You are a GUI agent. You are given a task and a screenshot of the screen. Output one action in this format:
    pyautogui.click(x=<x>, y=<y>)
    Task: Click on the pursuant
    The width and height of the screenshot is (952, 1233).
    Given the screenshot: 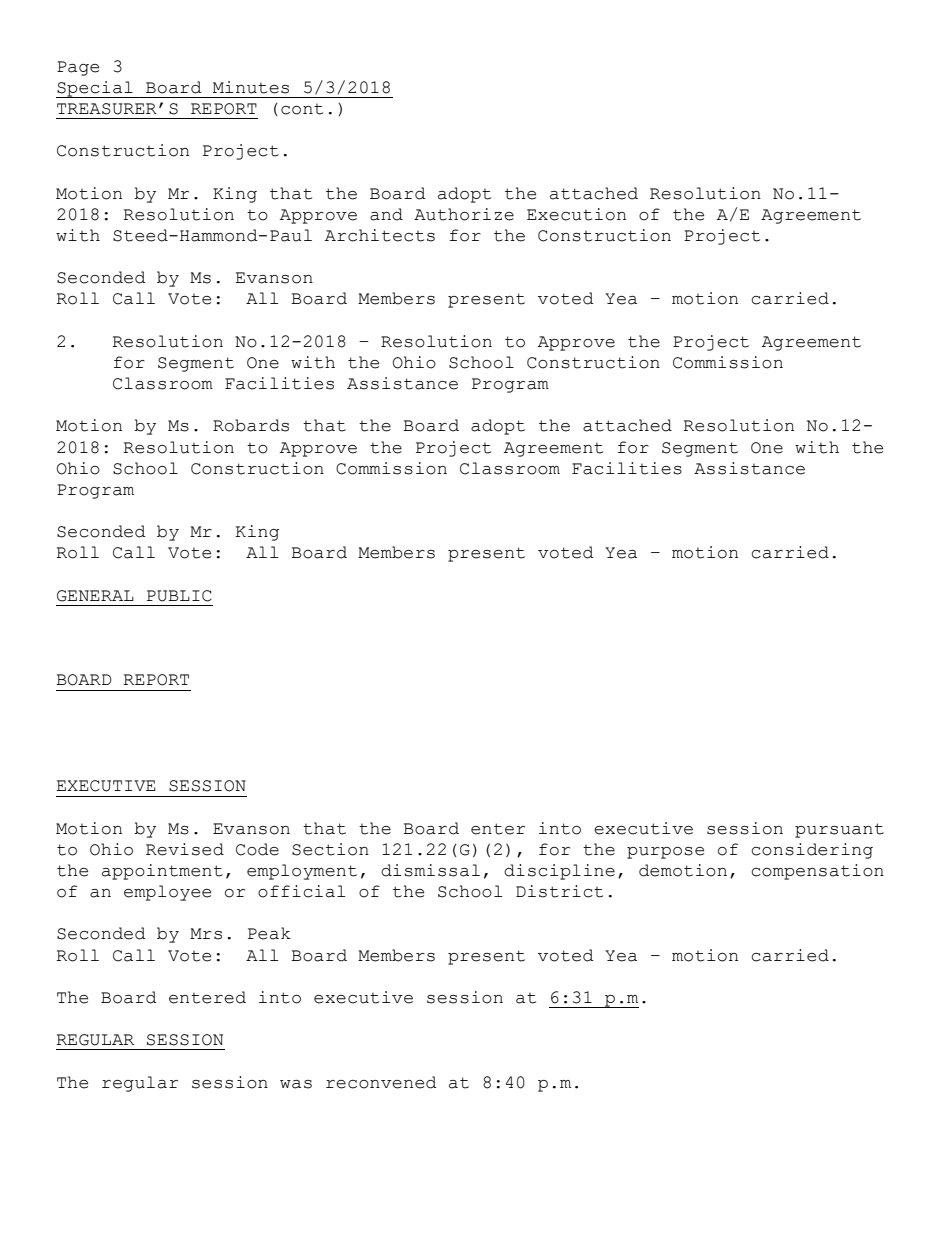 What is the action you would take?
    pyautogui.click(x=839, y=830)
